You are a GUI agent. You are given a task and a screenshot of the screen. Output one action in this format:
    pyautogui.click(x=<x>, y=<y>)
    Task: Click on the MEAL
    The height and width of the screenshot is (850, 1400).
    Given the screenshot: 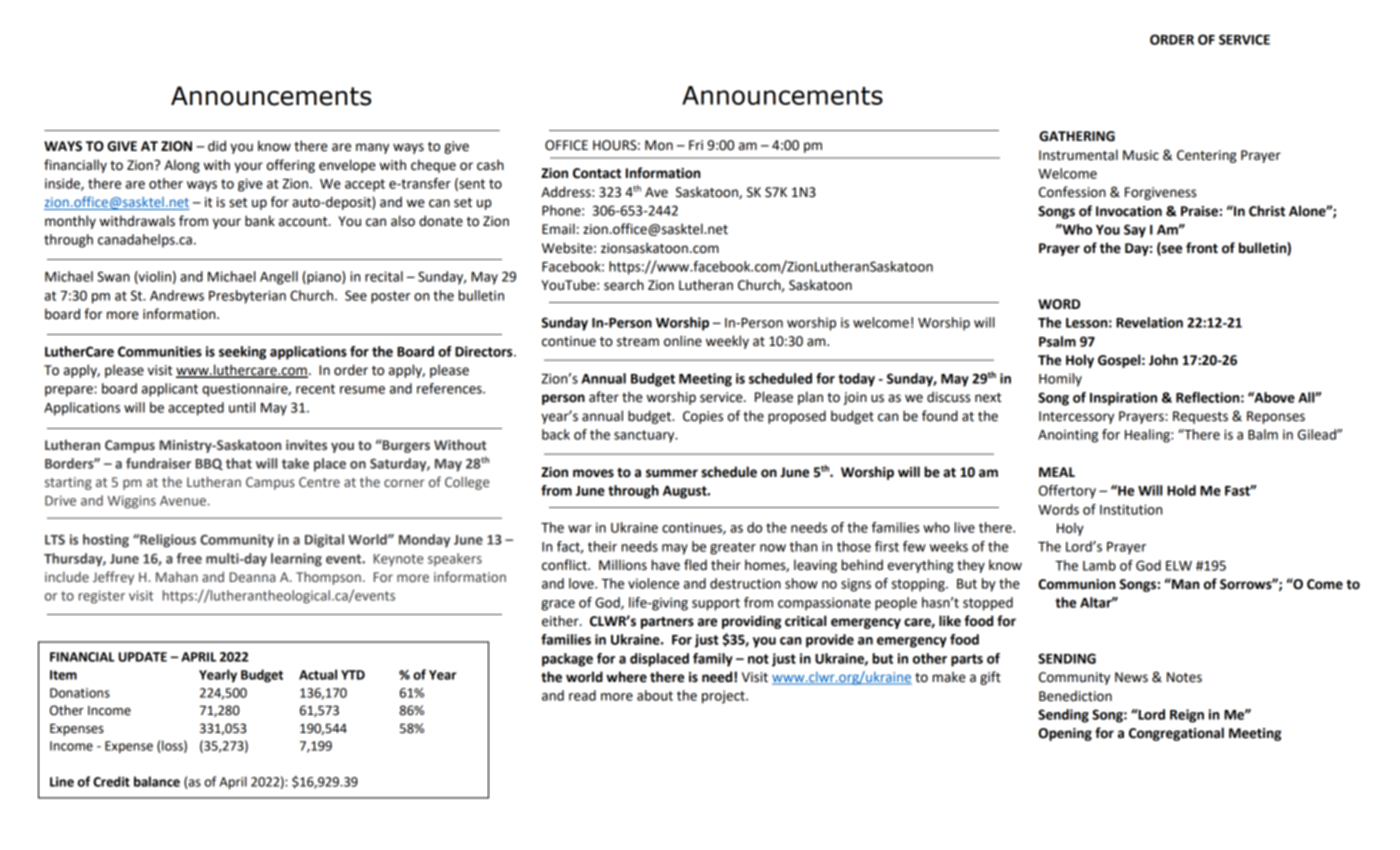 What is the action you would take?
    pyautogui.click(x=1057, y=472)
